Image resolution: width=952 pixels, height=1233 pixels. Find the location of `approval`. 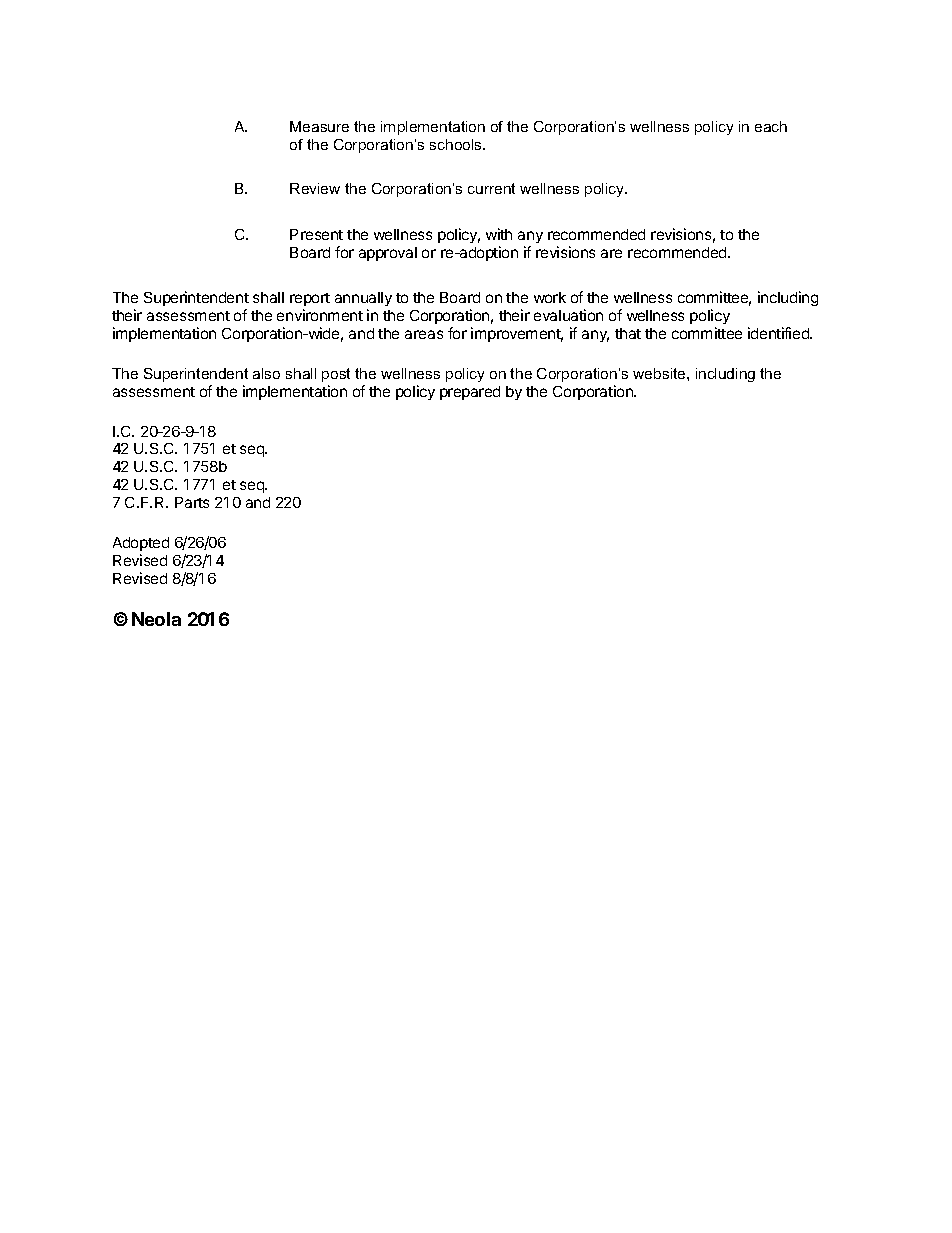

approval is located at coordinates (388, 254).
